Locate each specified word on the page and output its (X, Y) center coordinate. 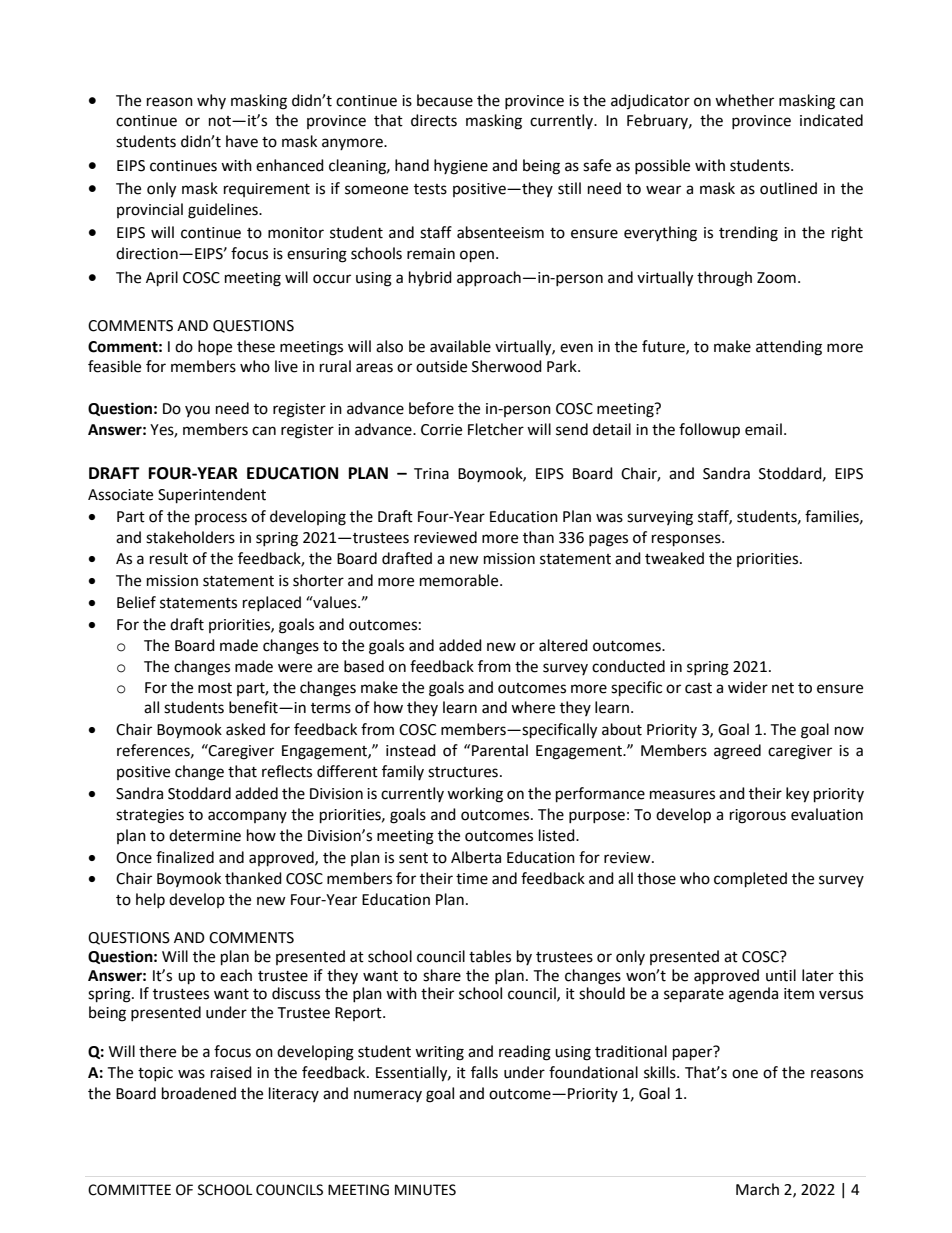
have (242, 141)
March (757, 1189)
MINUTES (425, 1190)
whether (744, 100)
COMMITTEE (129, 1190)
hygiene (461, 167)
